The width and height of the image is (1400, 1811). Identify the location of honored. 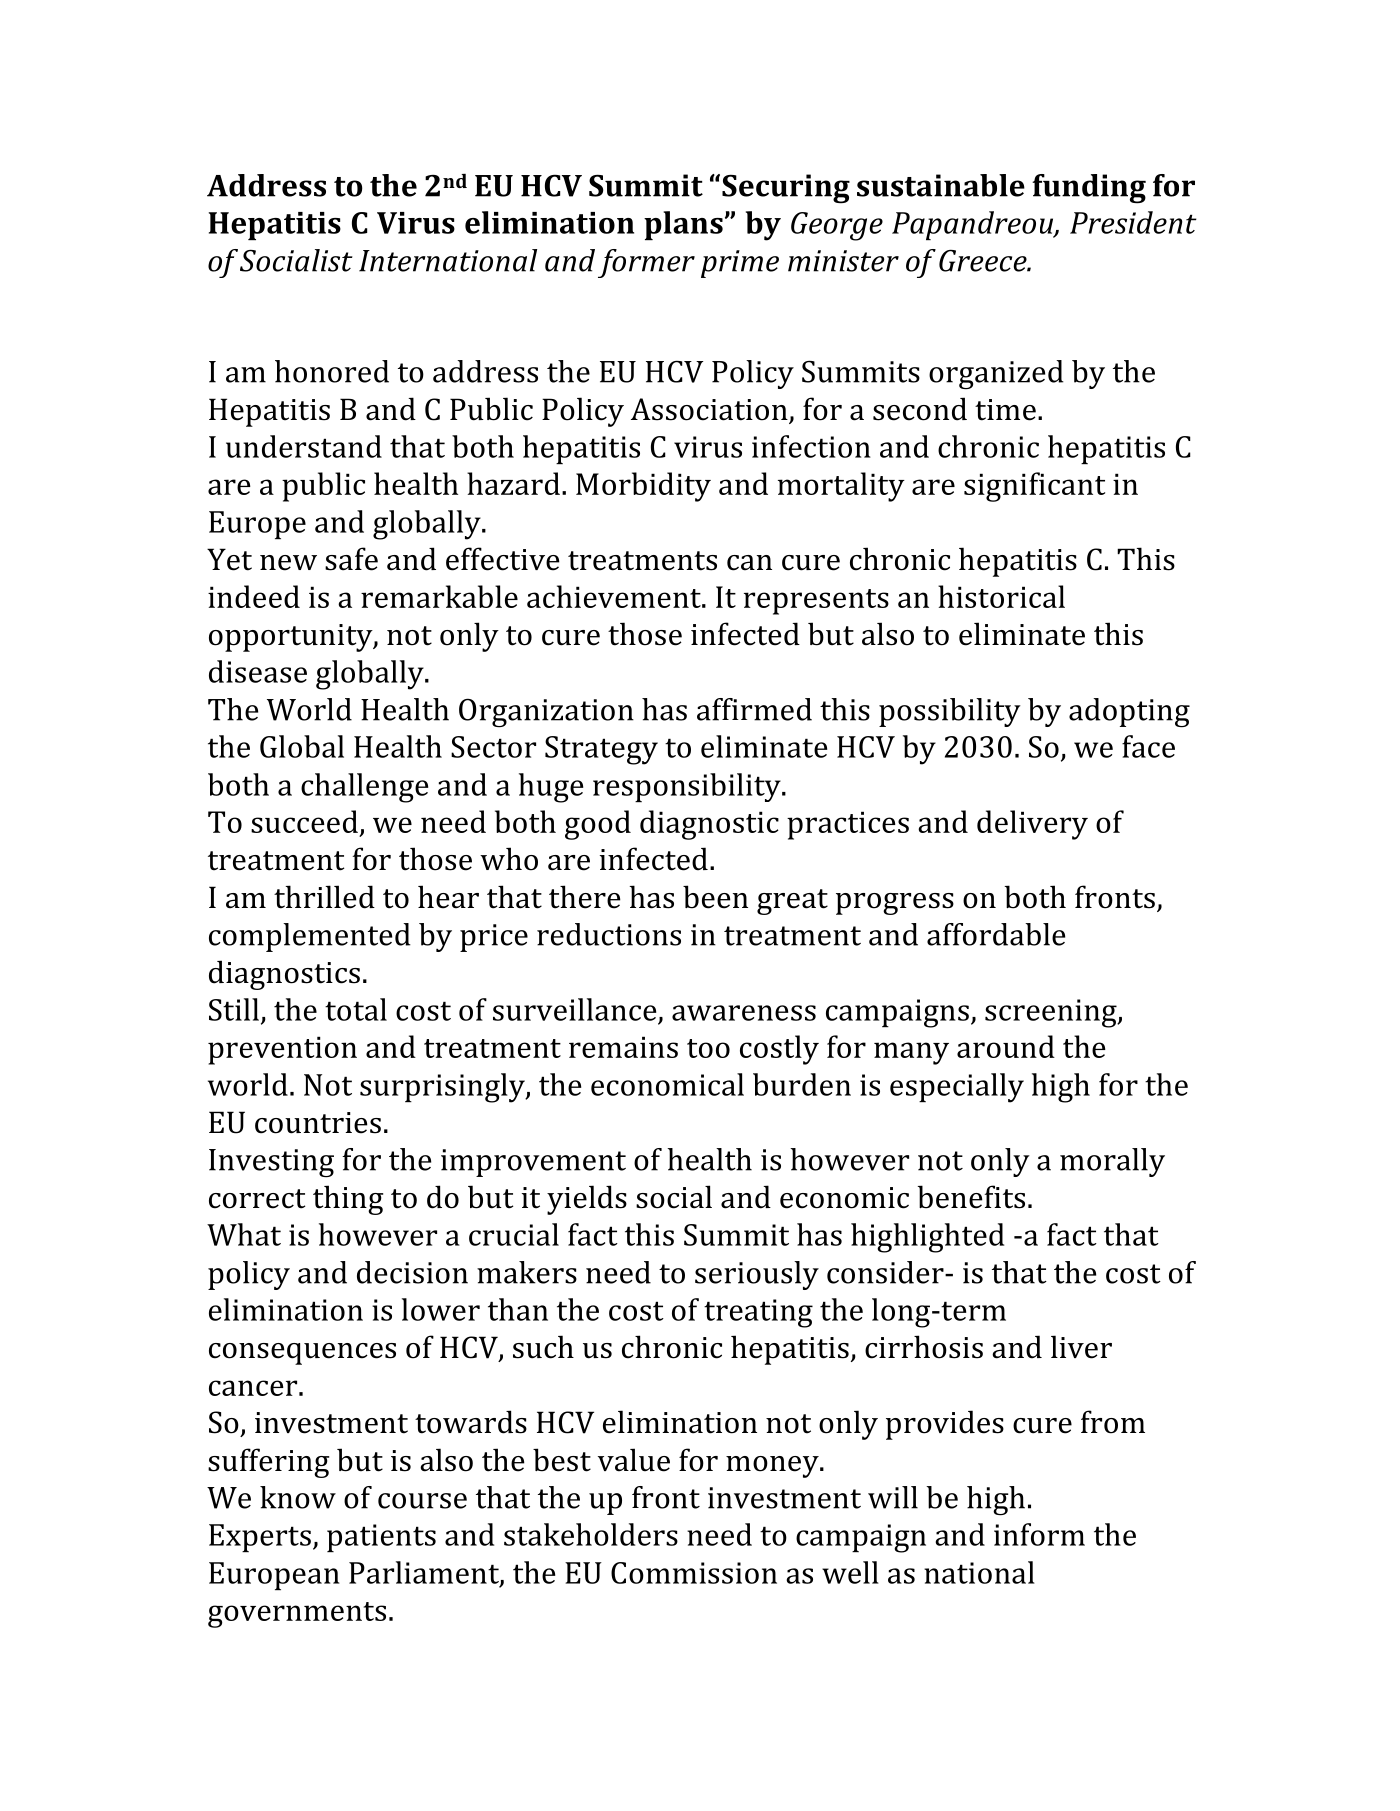
(332, 371).
